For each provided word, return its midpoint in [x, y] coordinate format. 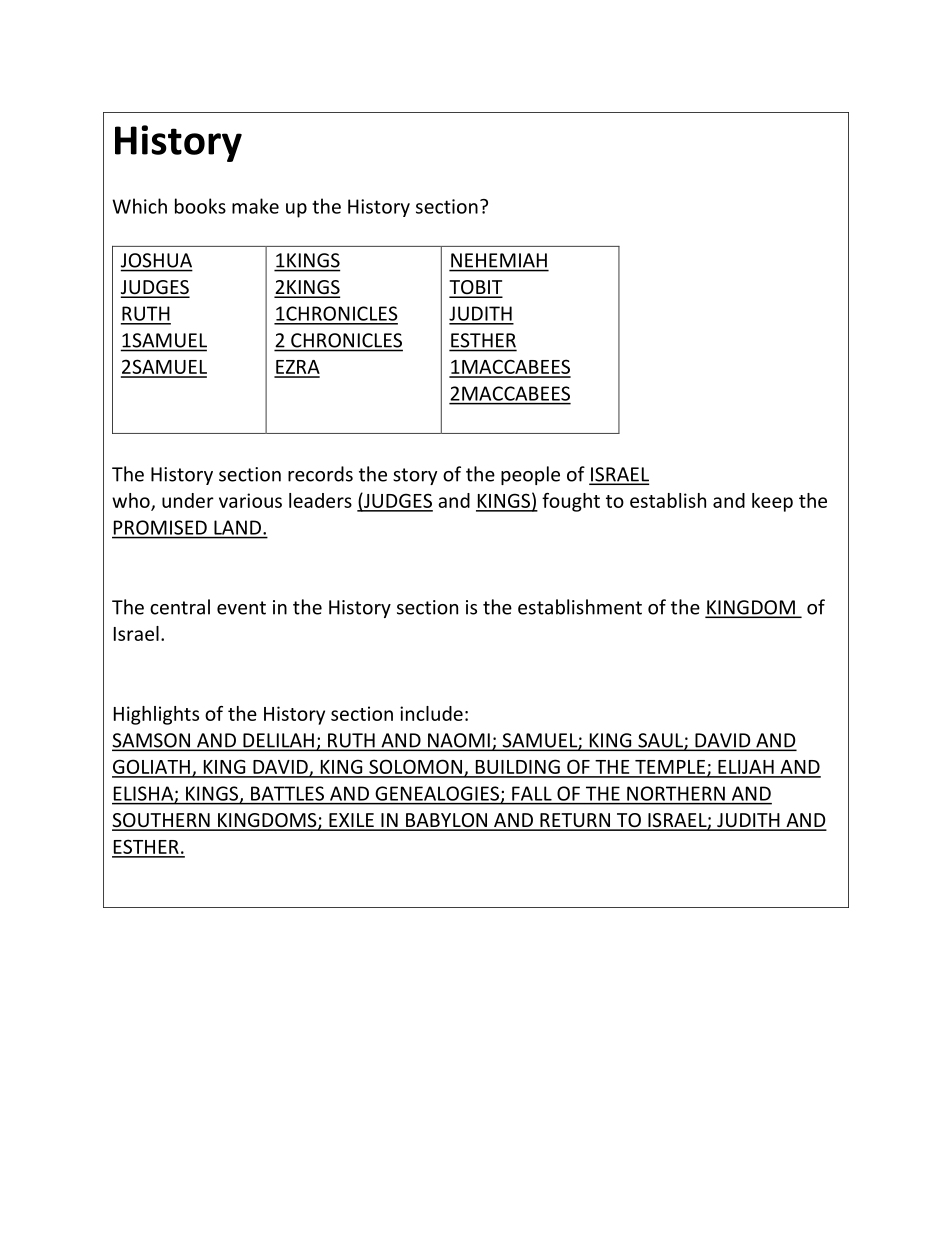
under [188, 500]
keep [772, 502]
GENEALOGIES [439, 794]
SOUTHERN [162, 821]
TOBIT [476, 288]
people [530, 475]
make [255, 206]
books [200, 206]
